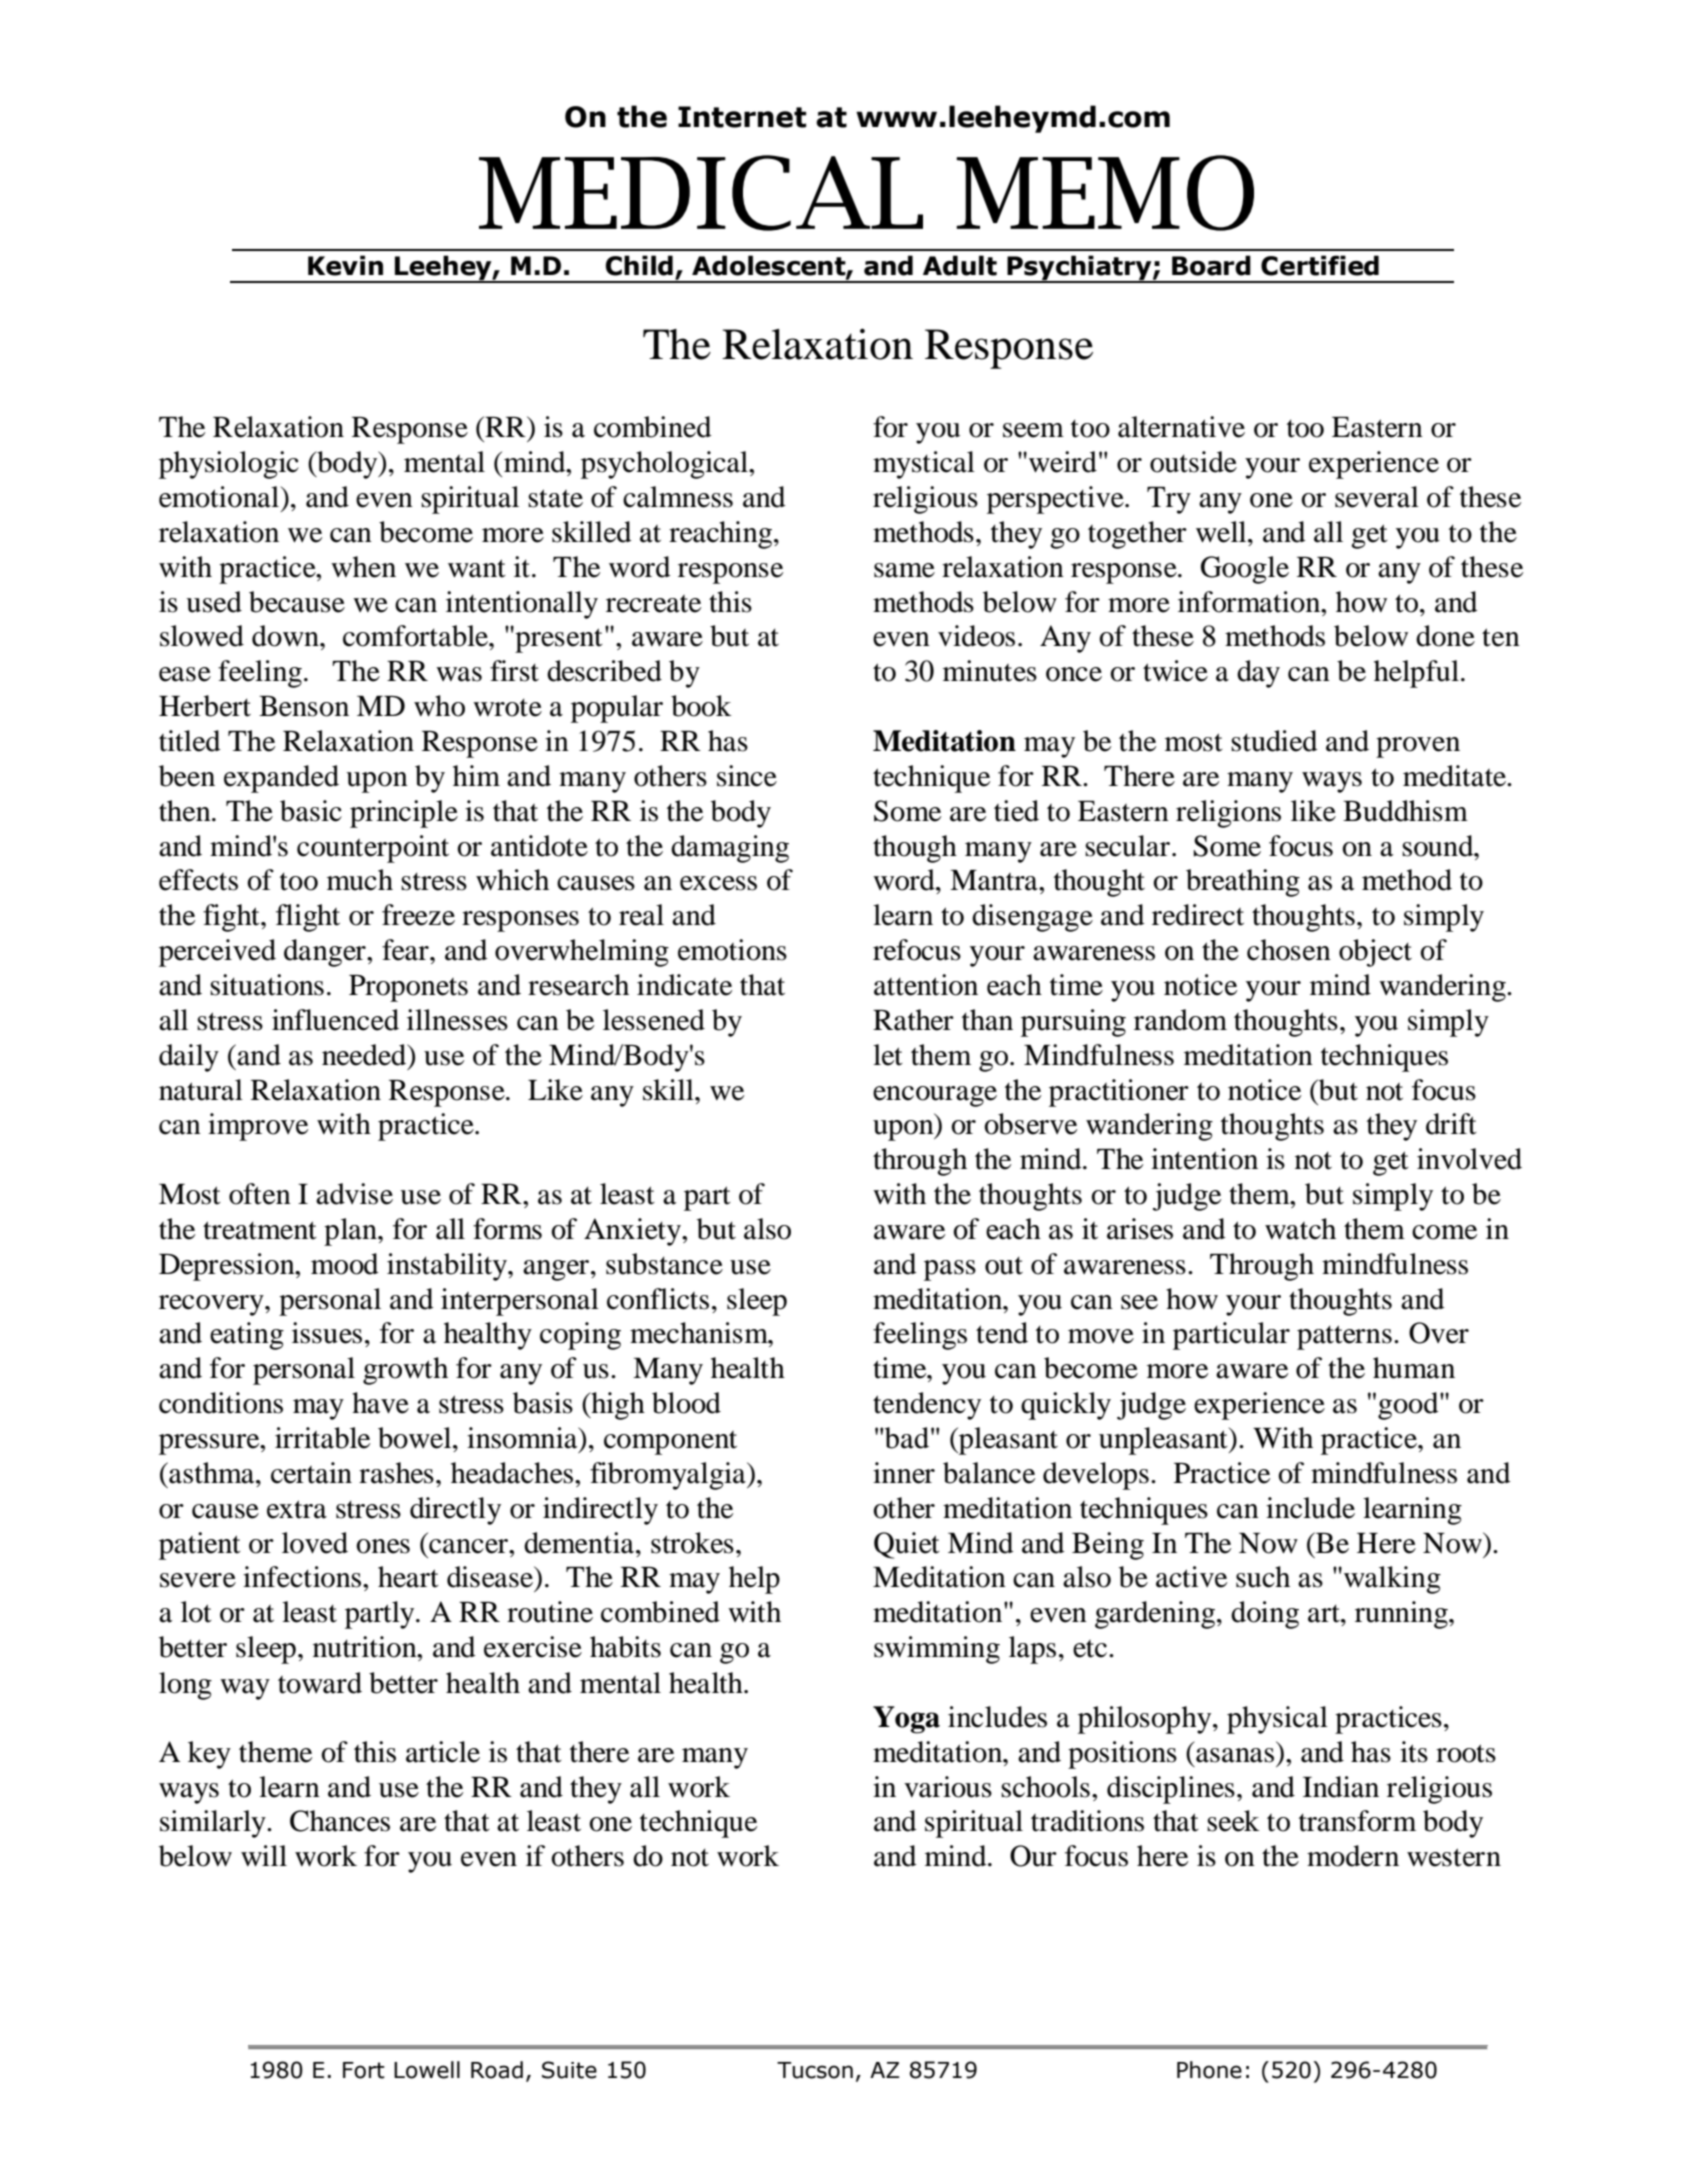 This page has width=1686, height=2182. What do you see at coordinates (1320, 265) in the page?
I see `Certified` at bounding box center [1320, 265].
